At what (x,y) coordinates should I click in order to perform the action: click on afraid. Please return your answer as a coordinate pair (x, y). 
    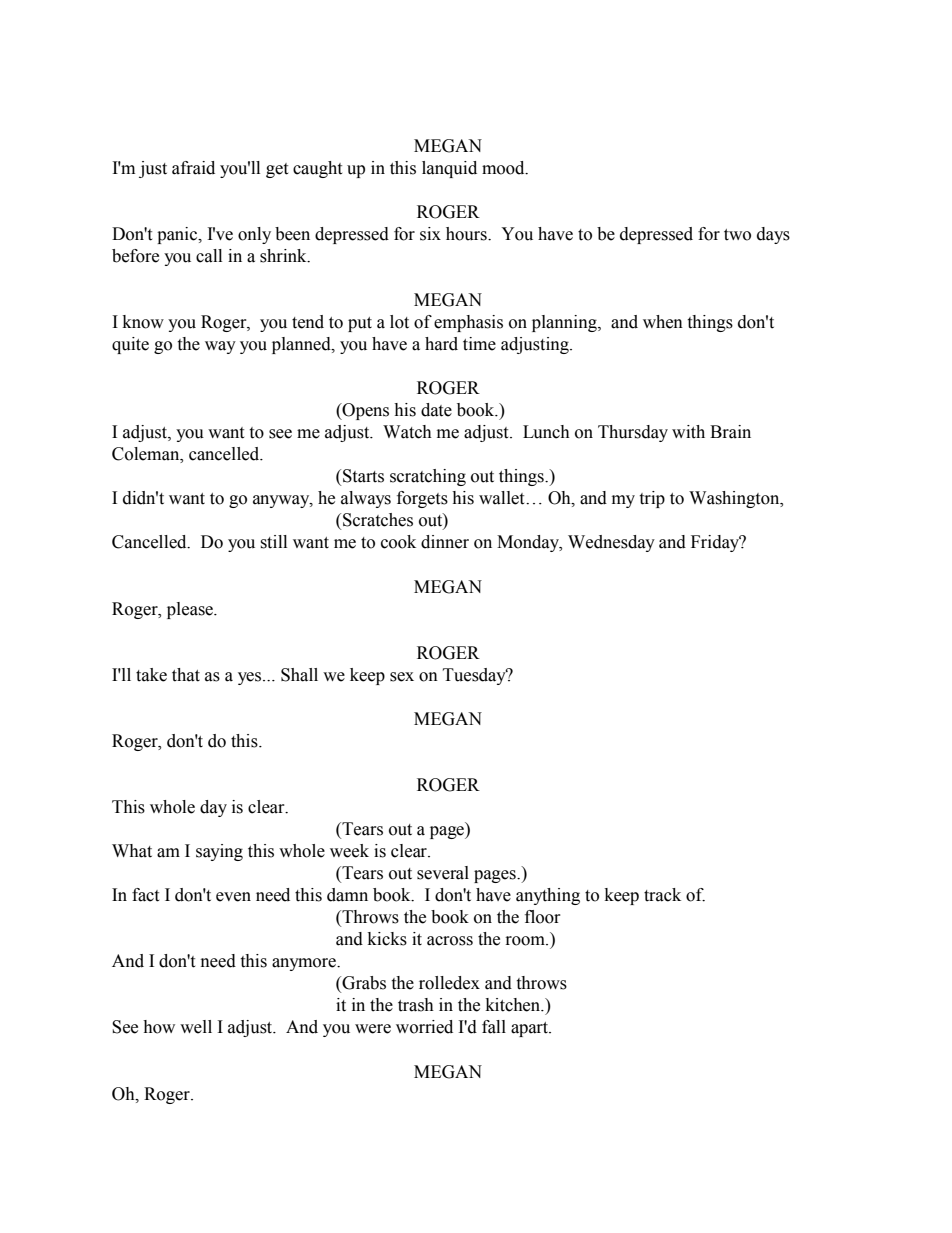
    Looking at the image, I should click on (193, 168).
